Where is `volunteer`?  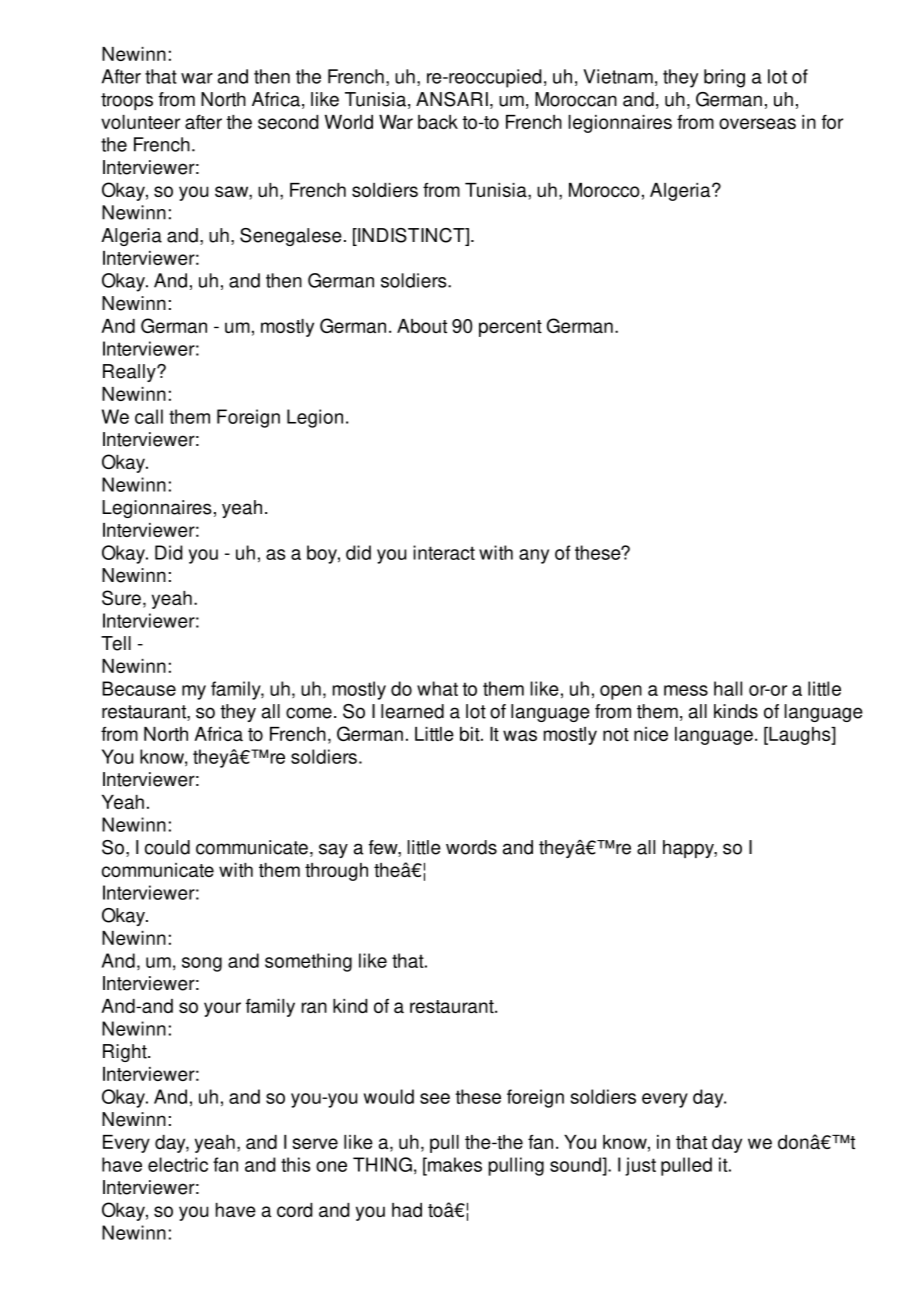
volunteer is located at coordinates (140, 122).
